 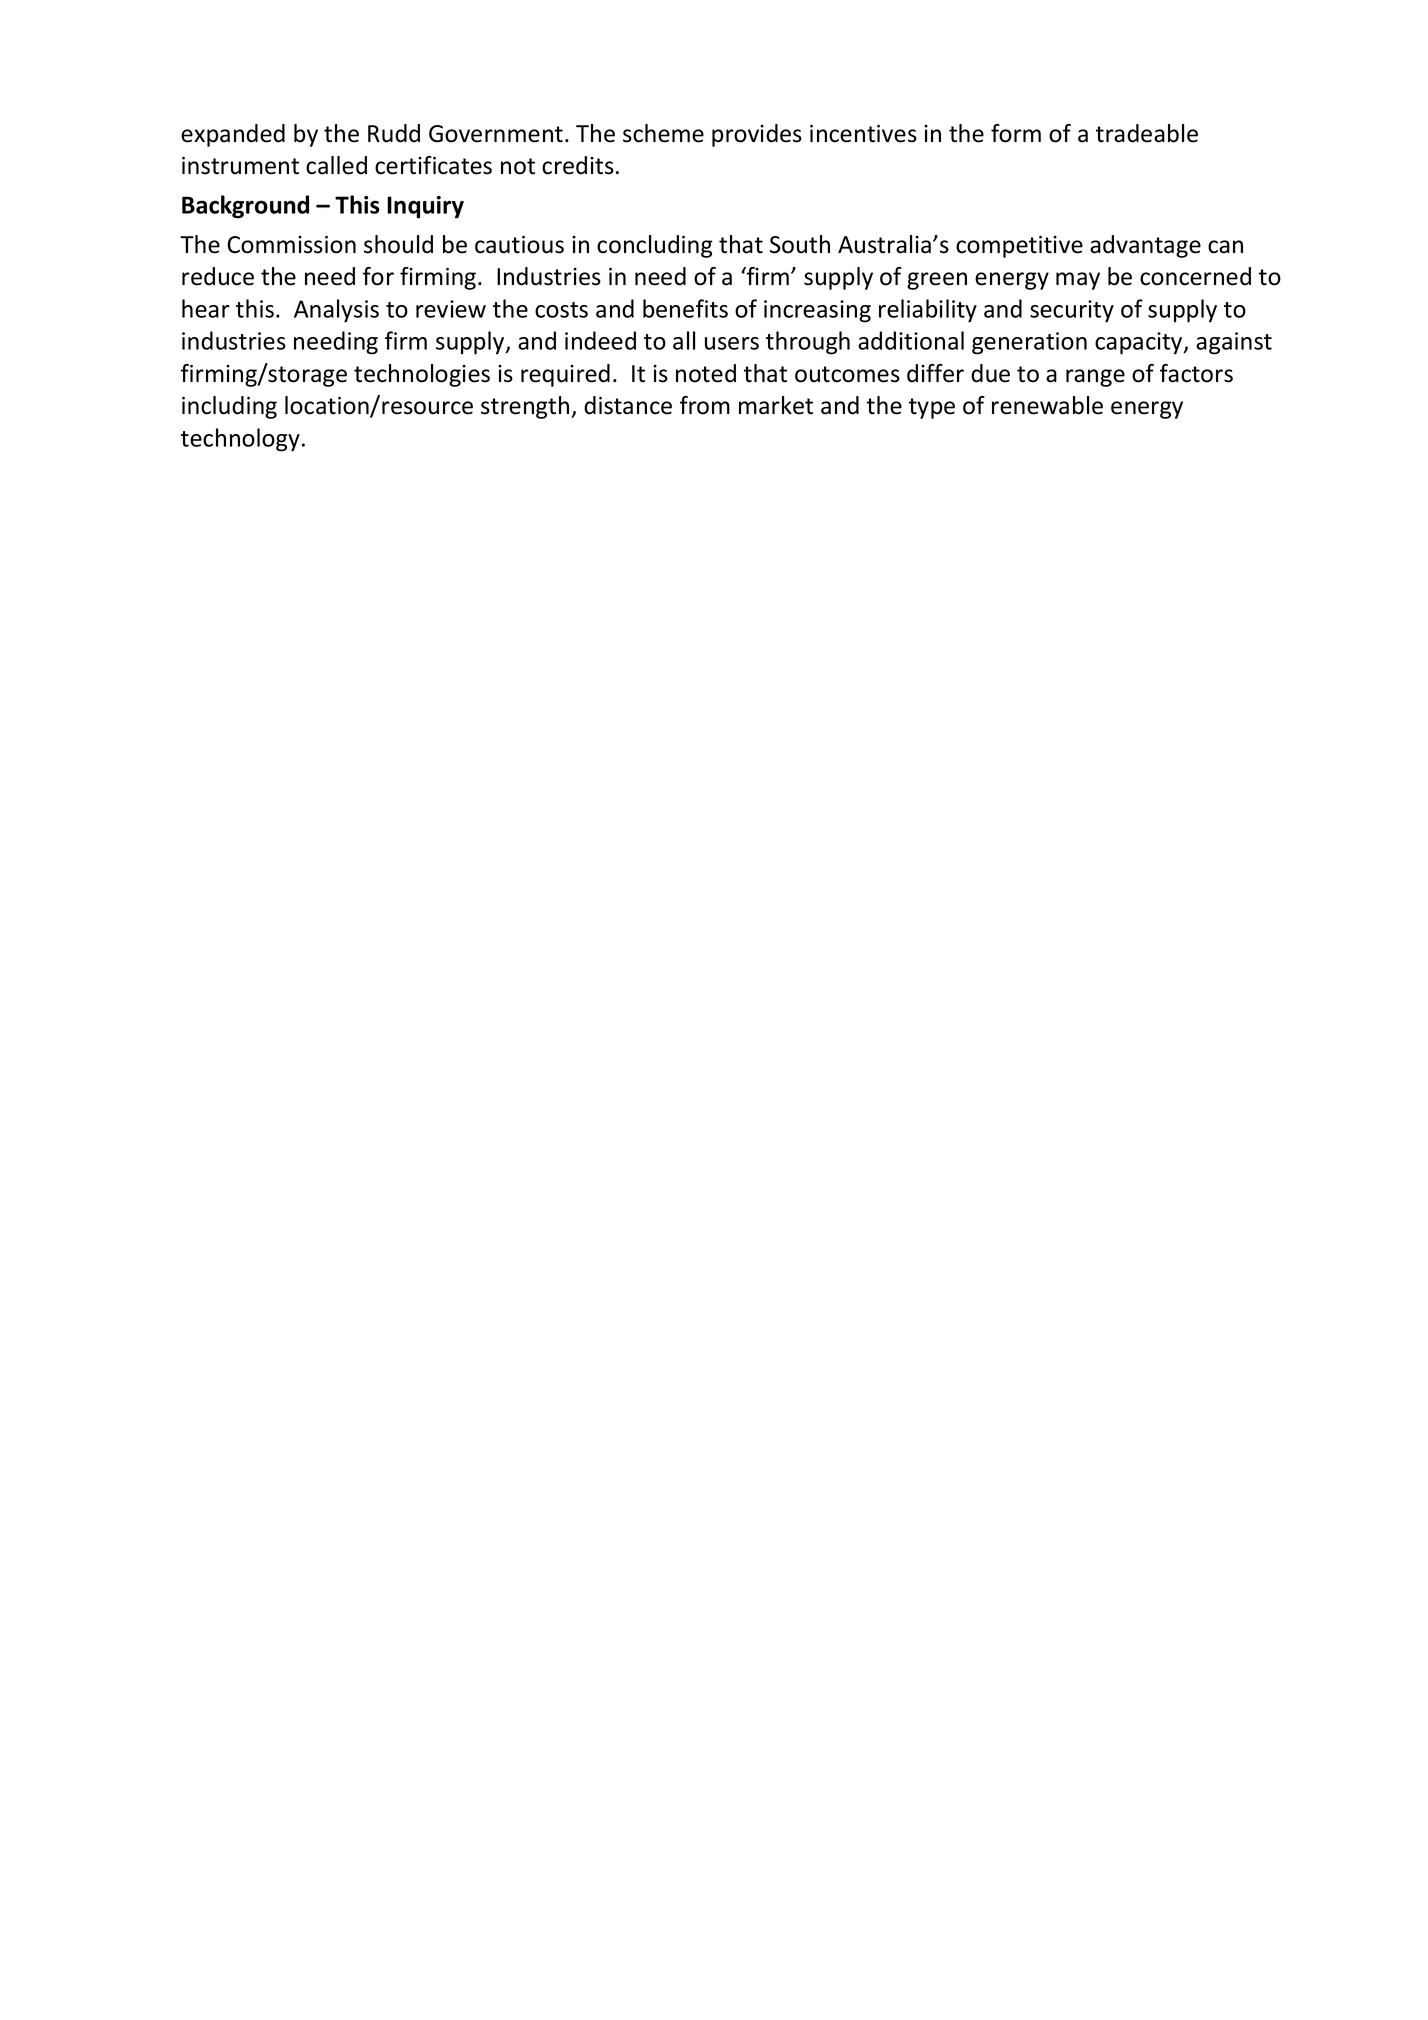 What do you see at coordinates (705, 405) in the screenshot?
I see `from` at bounding box center [705, 405].
